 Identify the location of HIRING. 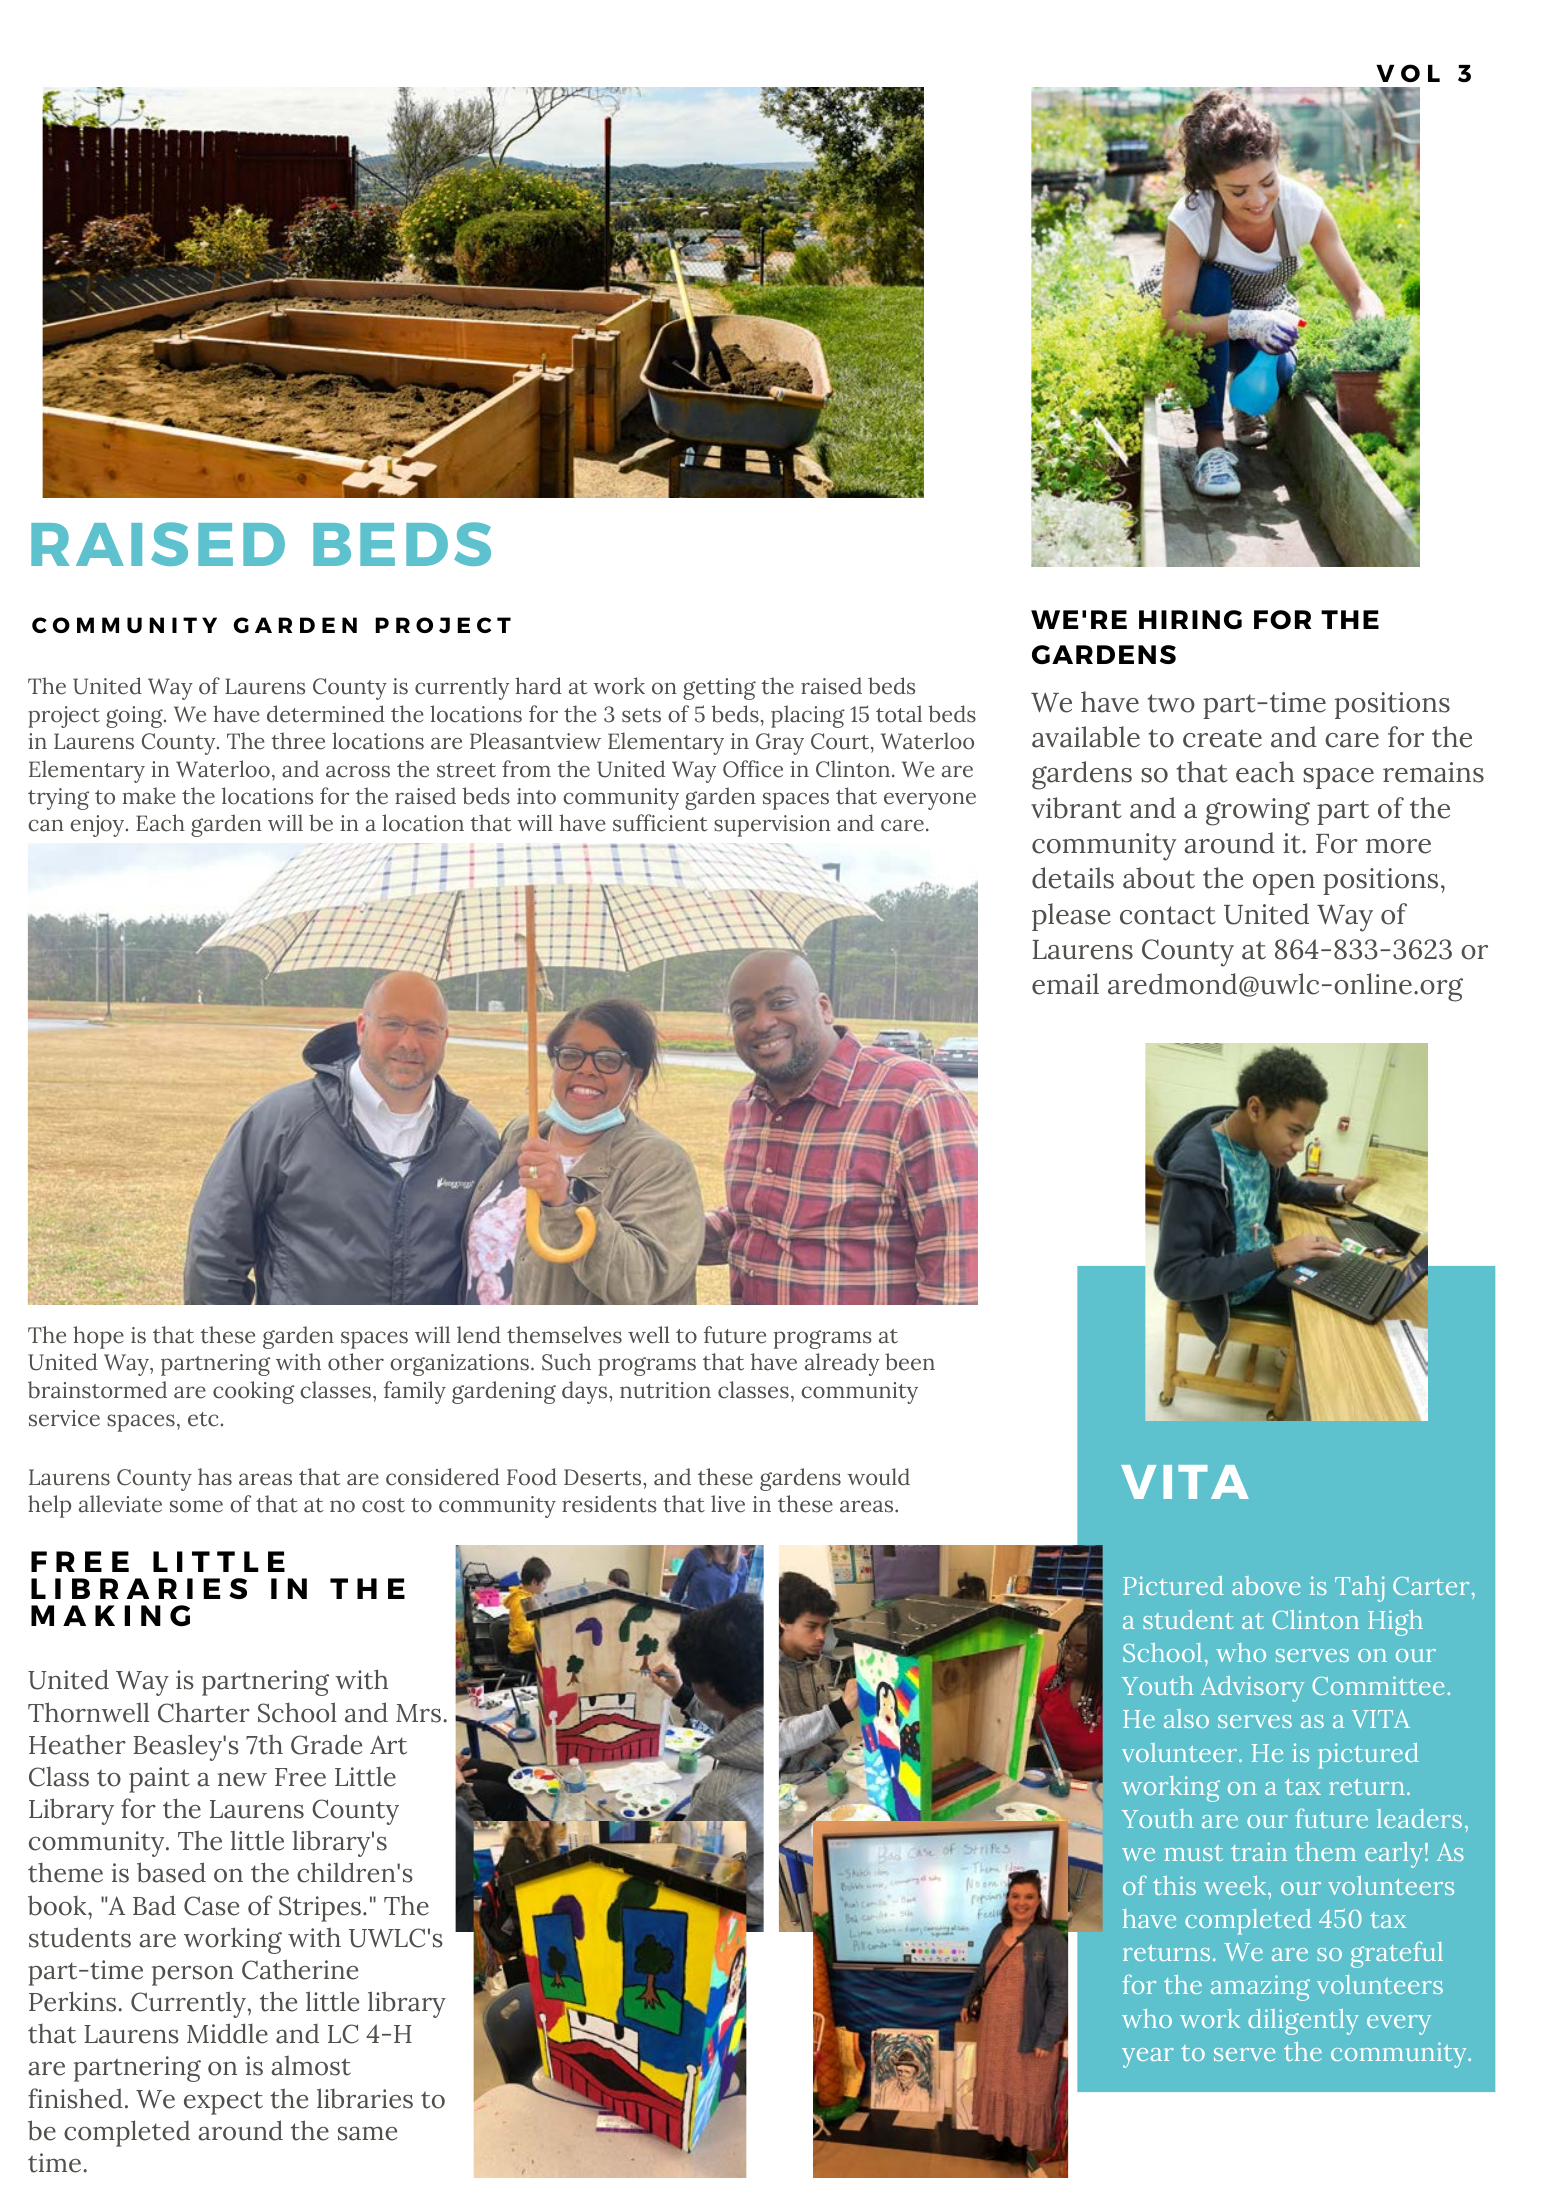
(1190, 619).
